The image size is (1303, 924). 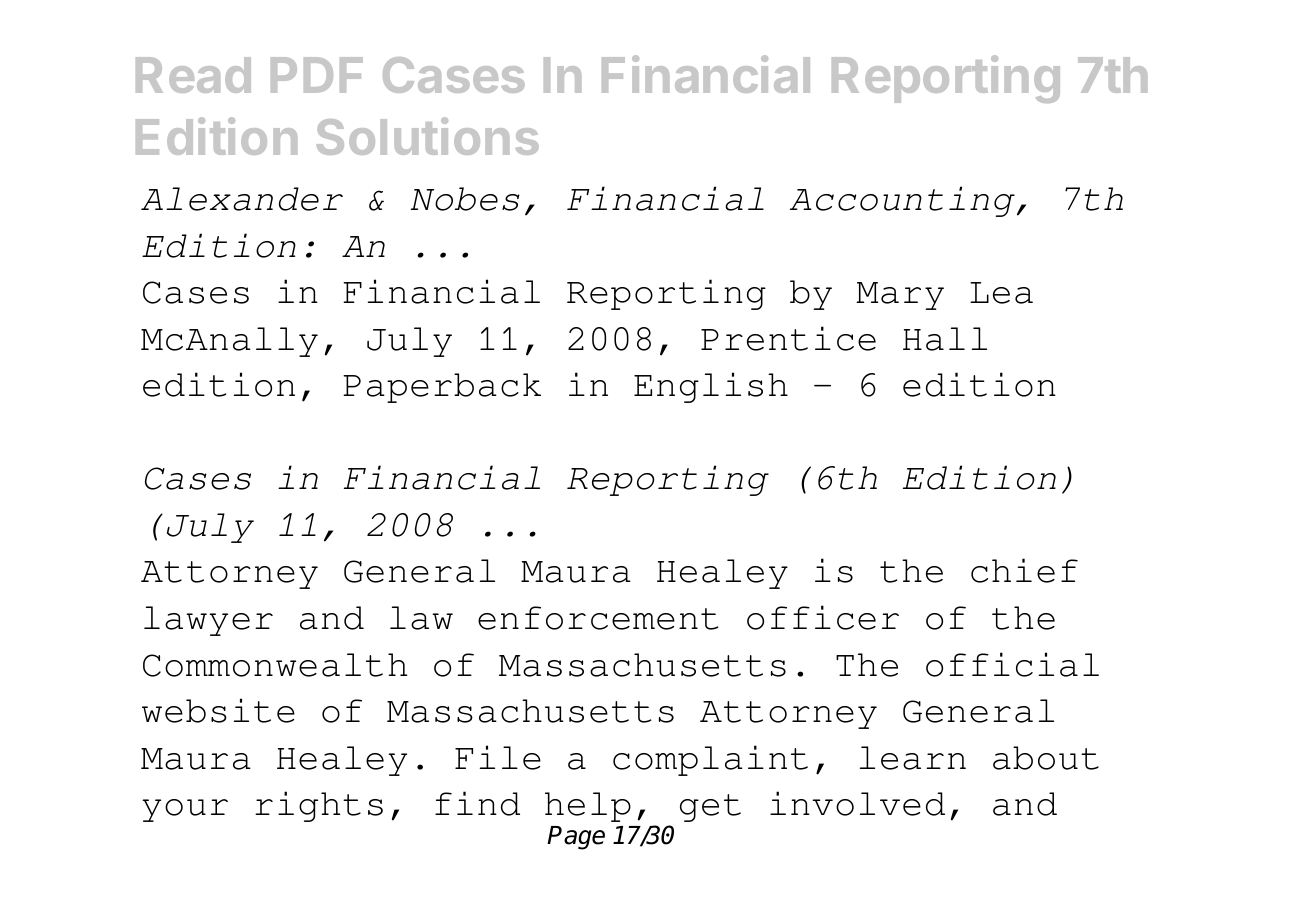 What do you see at coordinates (588, 807) in the screenshot?
I see `help` at bounding box center [588, 807].
